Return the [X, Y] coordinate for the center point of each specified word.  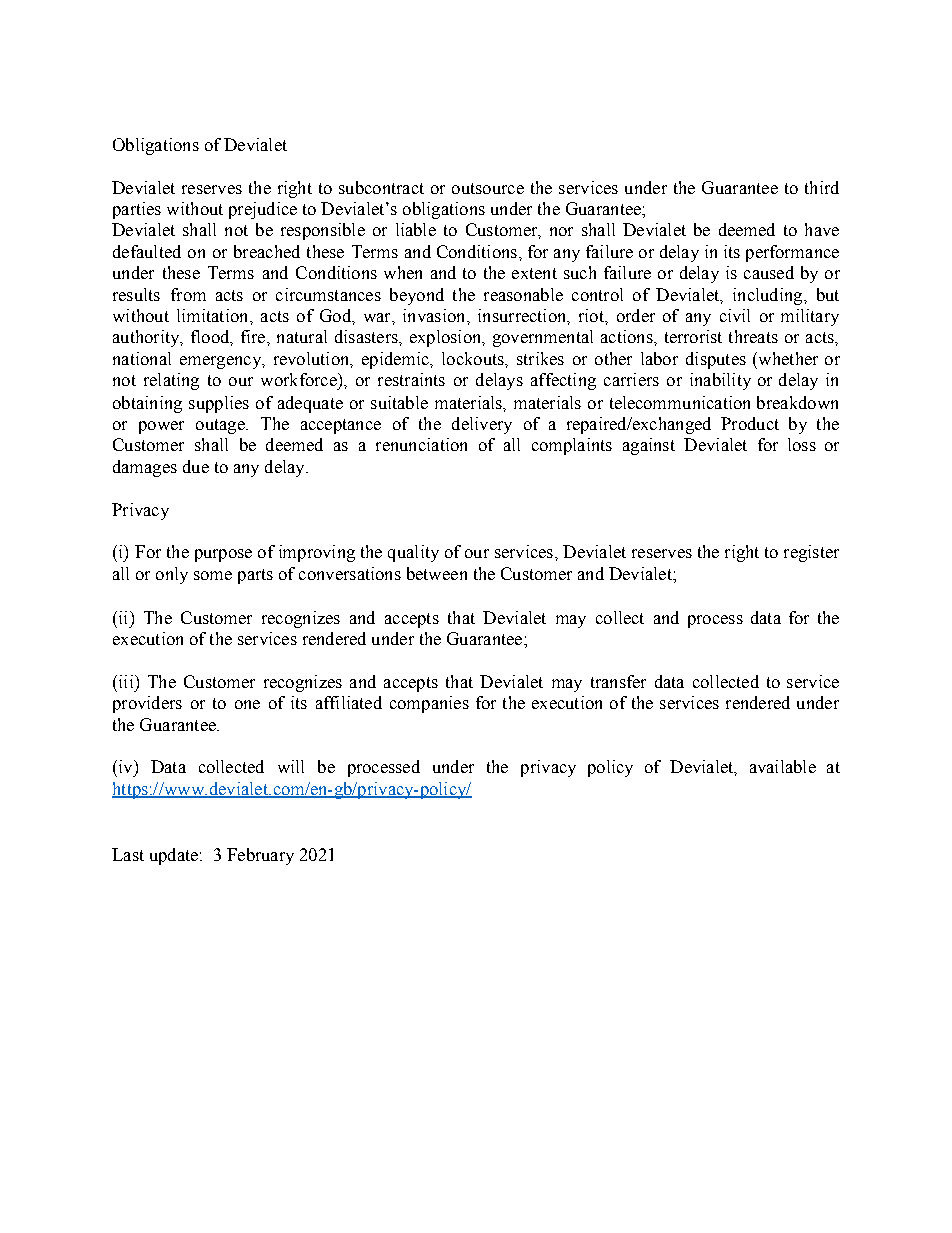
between [437, 573]
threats [753, 336]
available [783, 766]
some [213, 575]
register [811, 553]
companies [429, 704]
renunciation [421, 444]
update [174, 856]
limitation [214, 315]
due [196, 466]
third [822, 187]
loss [802, 444]
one [247, 704]
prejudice [263, 210]
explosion [447, 338]
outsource [488, 188]
